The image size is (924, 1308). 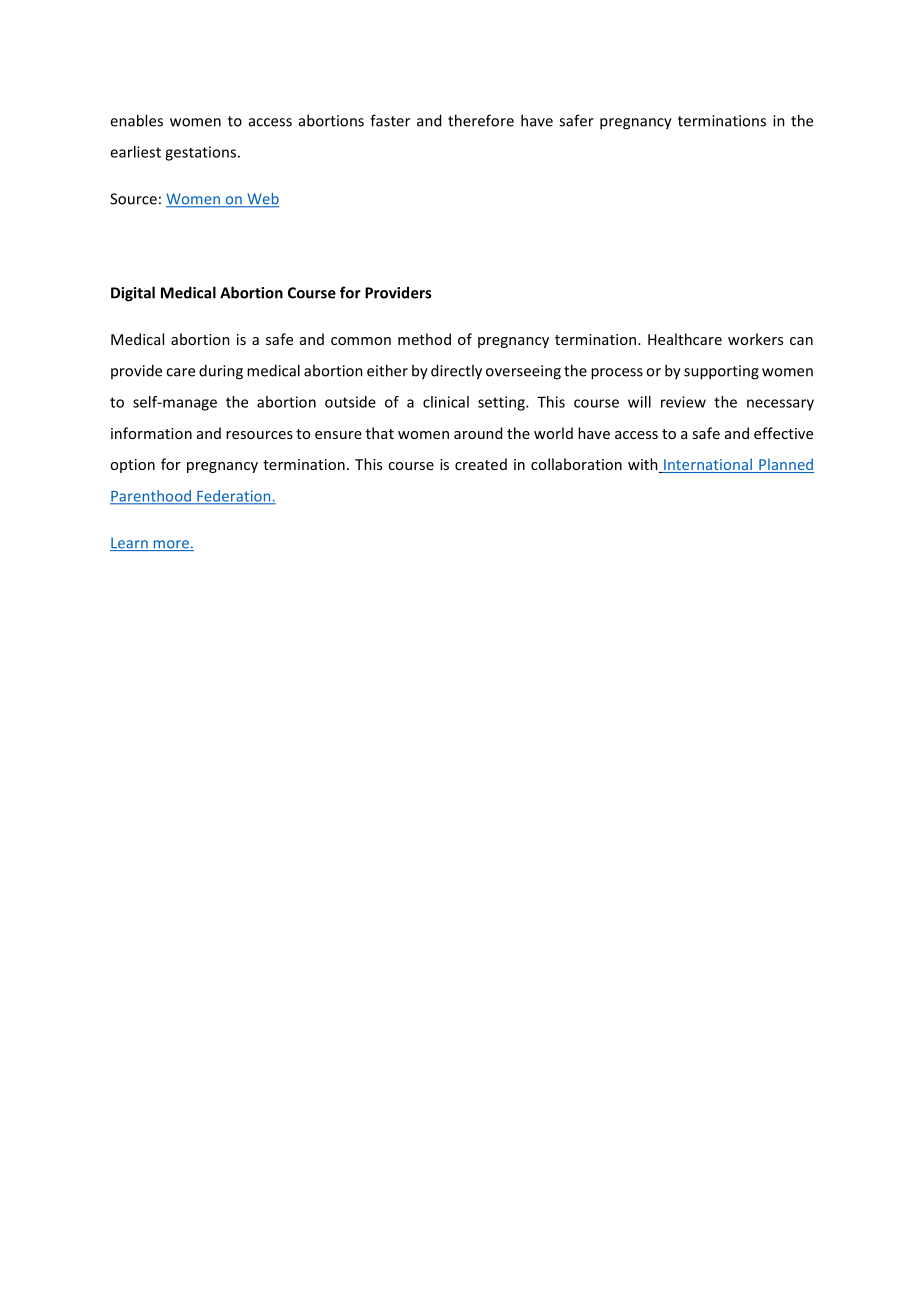 I want to click on supporting, so click(x=721, y=372).
